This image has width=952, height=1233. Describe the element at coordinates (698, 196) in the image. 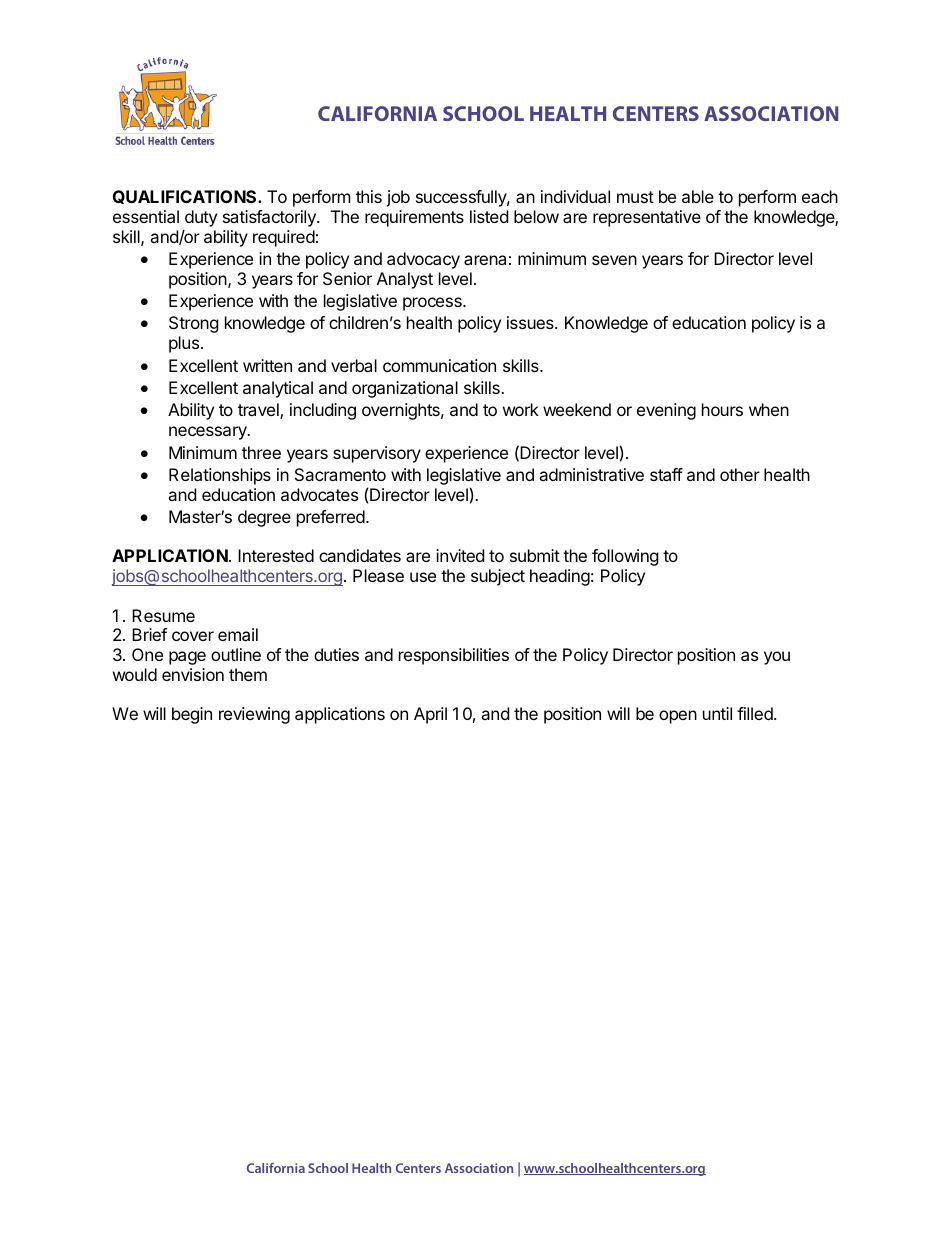

I see `able` at that location.
